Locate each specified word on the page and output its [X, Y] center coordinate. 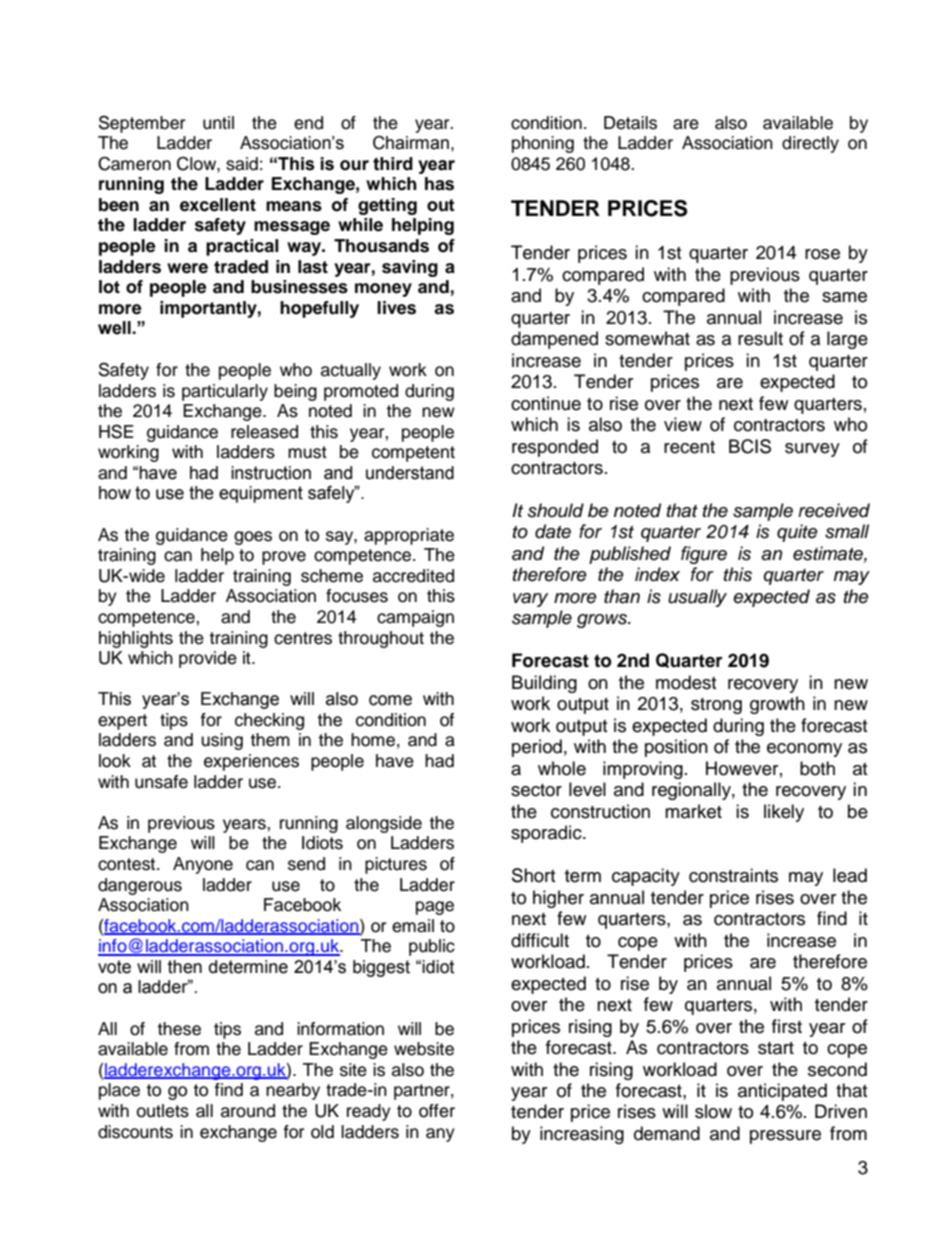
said [242, 164]
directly [810, 144]
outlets [163, 1111]
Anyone [203, 865]
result [760, 338]
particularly [225, 392]
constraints [733, 875]
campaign [415, 618]
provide [208, 659]
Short [533, 875]
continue [546, 403]
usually [697, 598]
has [439, 184]
